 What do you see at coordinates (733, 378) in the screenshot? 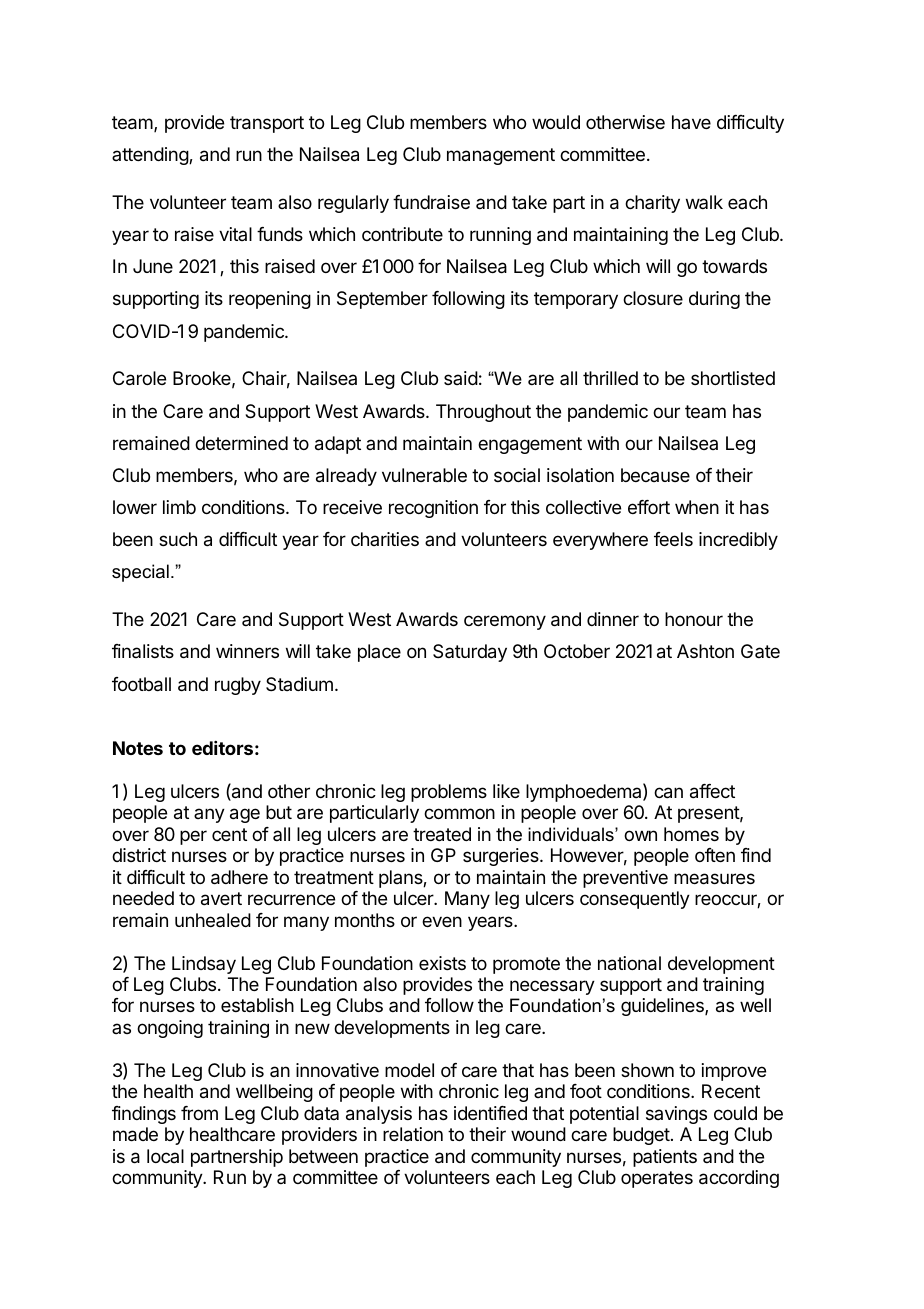
I see `shortlisted` at bounding box center [733, 378].
